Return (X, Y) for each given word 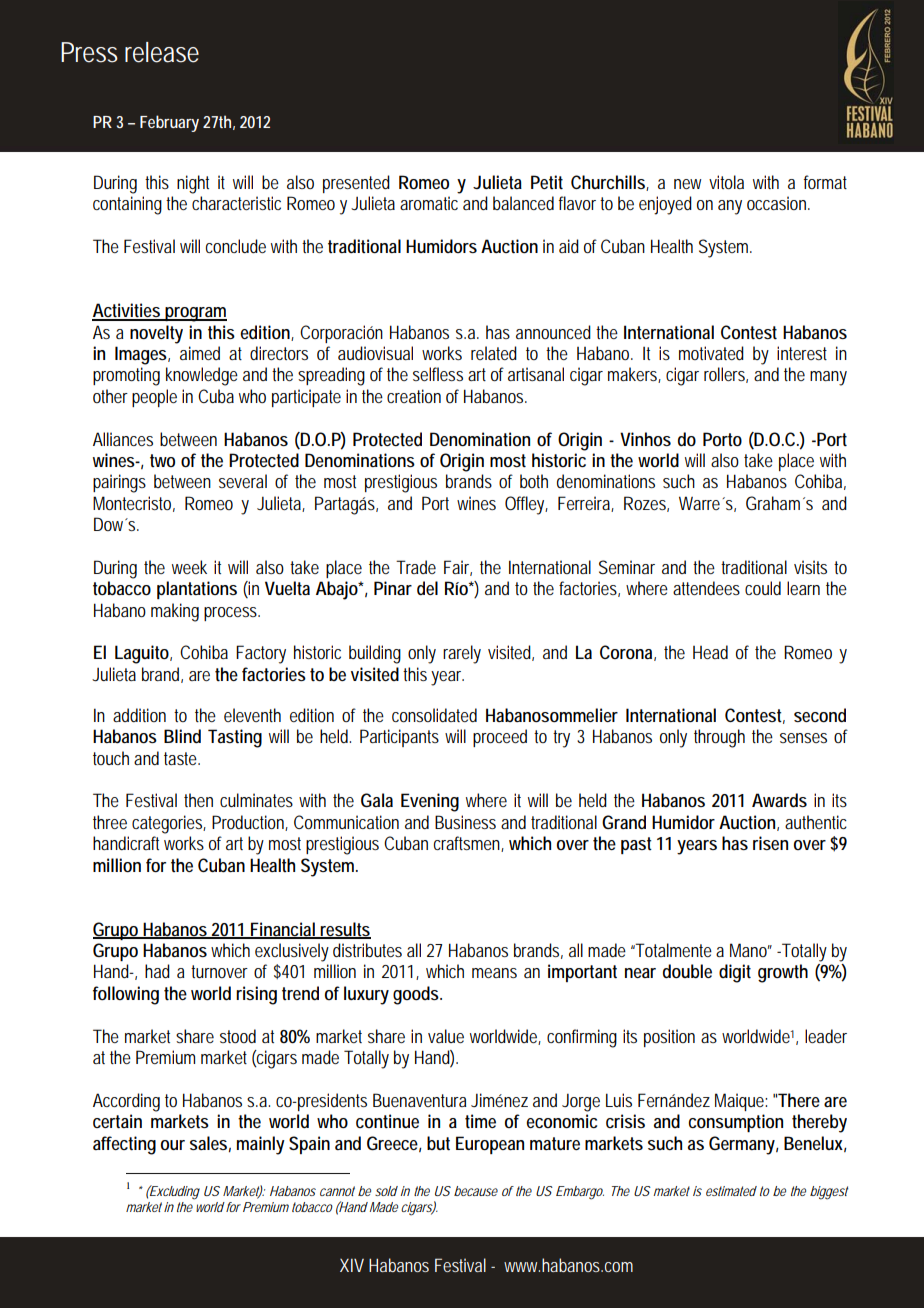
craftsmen (469, 844)
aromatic (429, 203)
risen (770, 843)
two (162, 460)
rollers (726, 375)
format (825, 182)
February (169, 123)
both (534, 481)
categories (169, 824)
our (173, 1145)
